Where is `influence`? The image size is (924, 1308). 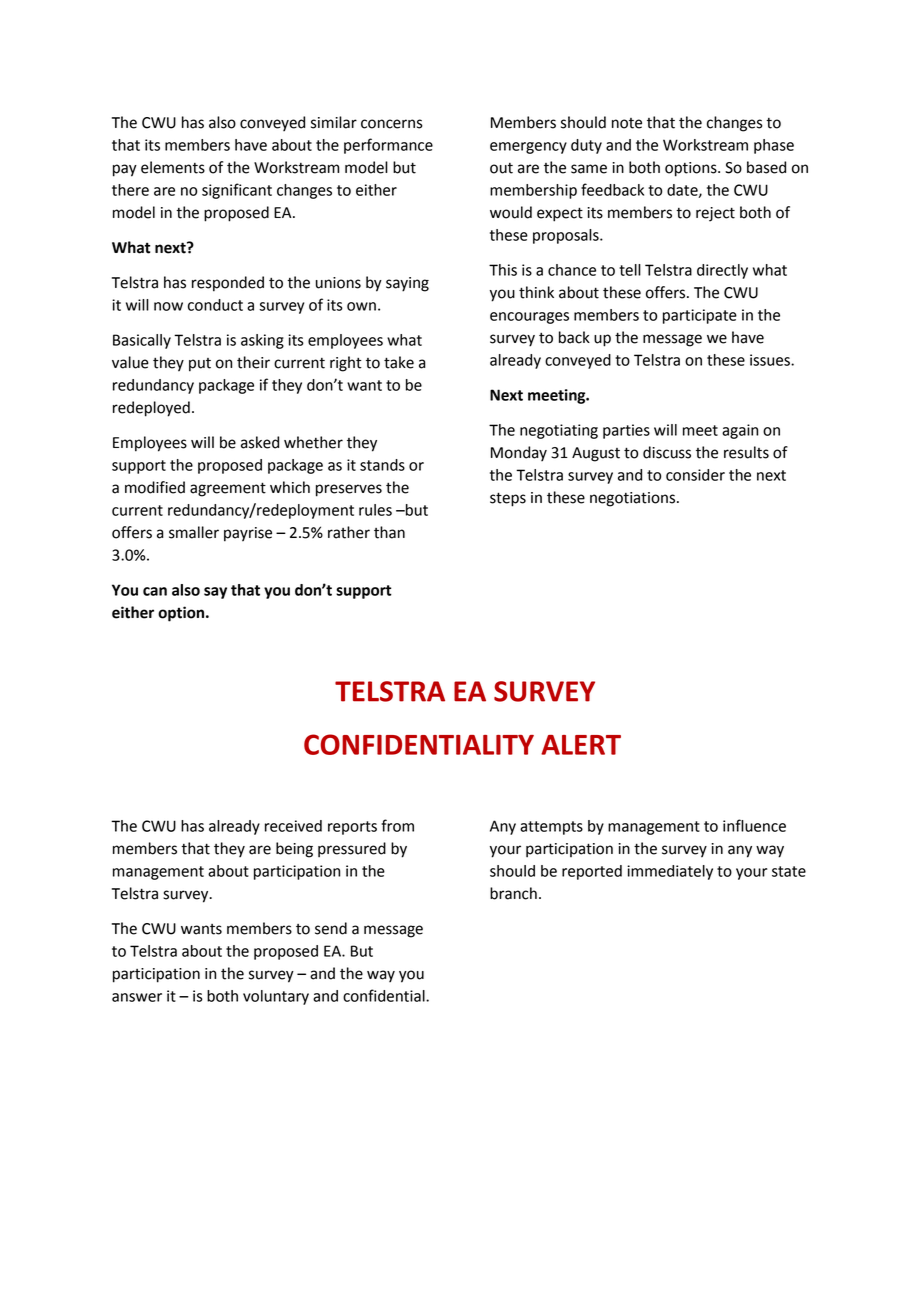
influence is located at coordinates (754, 825).
